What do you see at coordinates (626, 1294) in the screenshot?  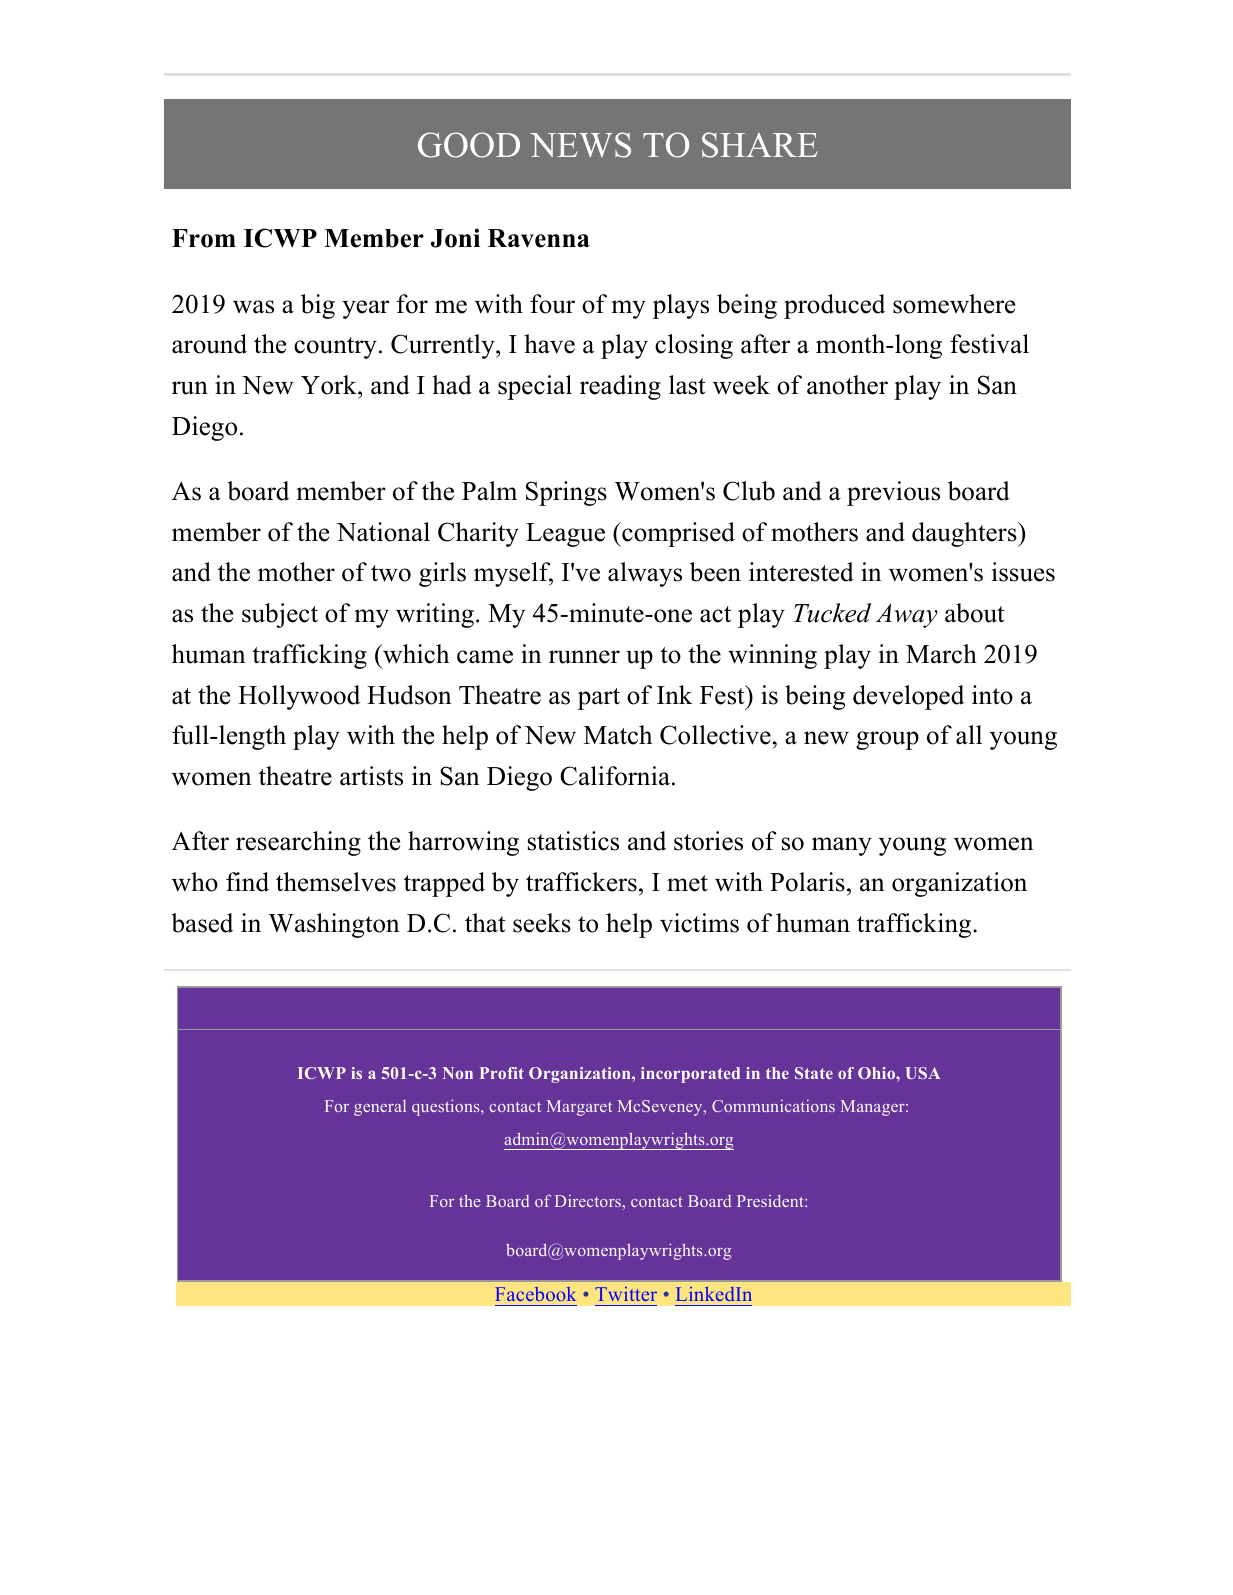 I see `Twitter` at bounding box center [626, 1294].
